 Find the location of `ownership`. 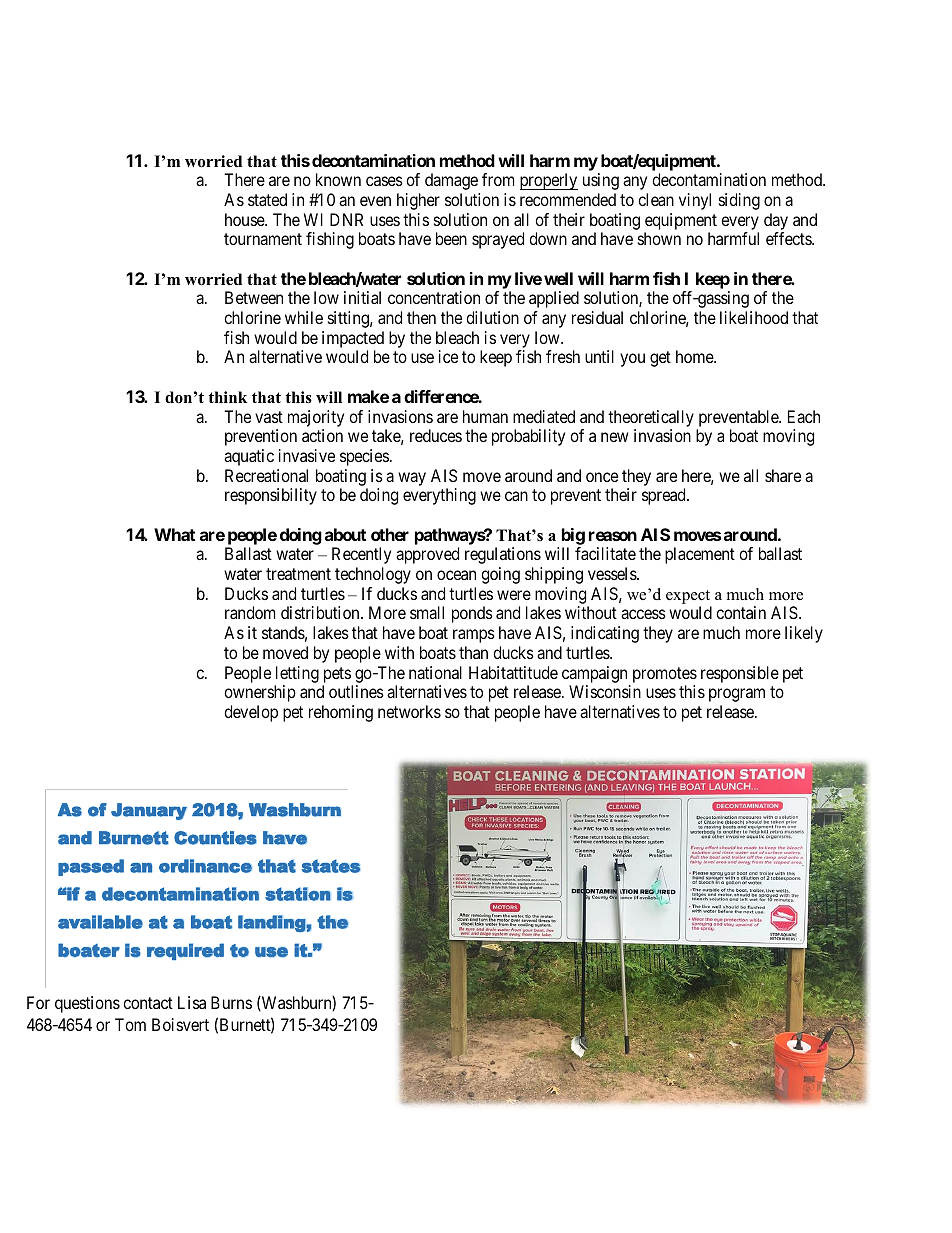

ownership is located at coordinates (260, 693).
